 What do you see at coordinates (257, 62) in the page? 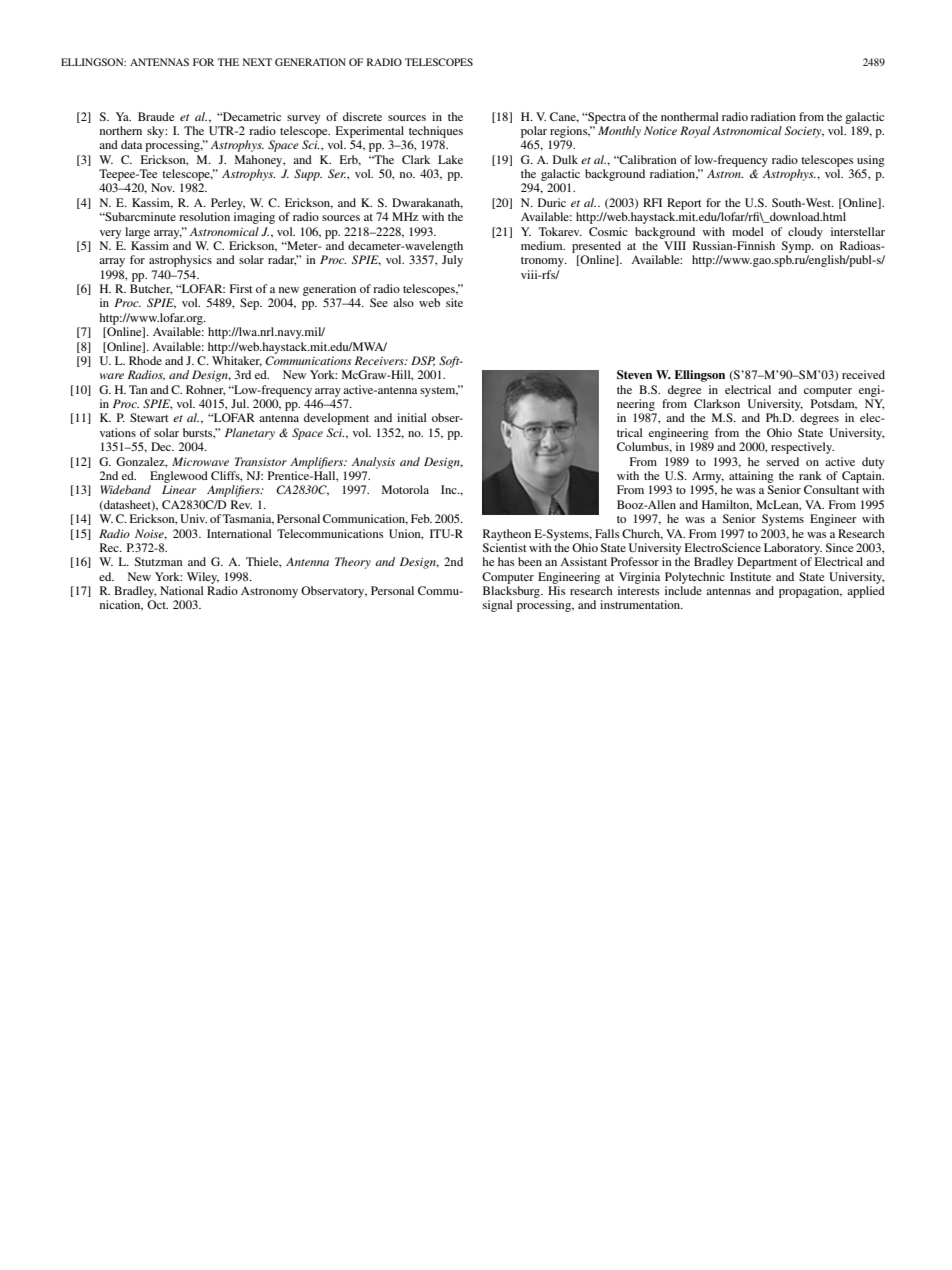
I see `NEXT` at bounding box center [257, 62].
